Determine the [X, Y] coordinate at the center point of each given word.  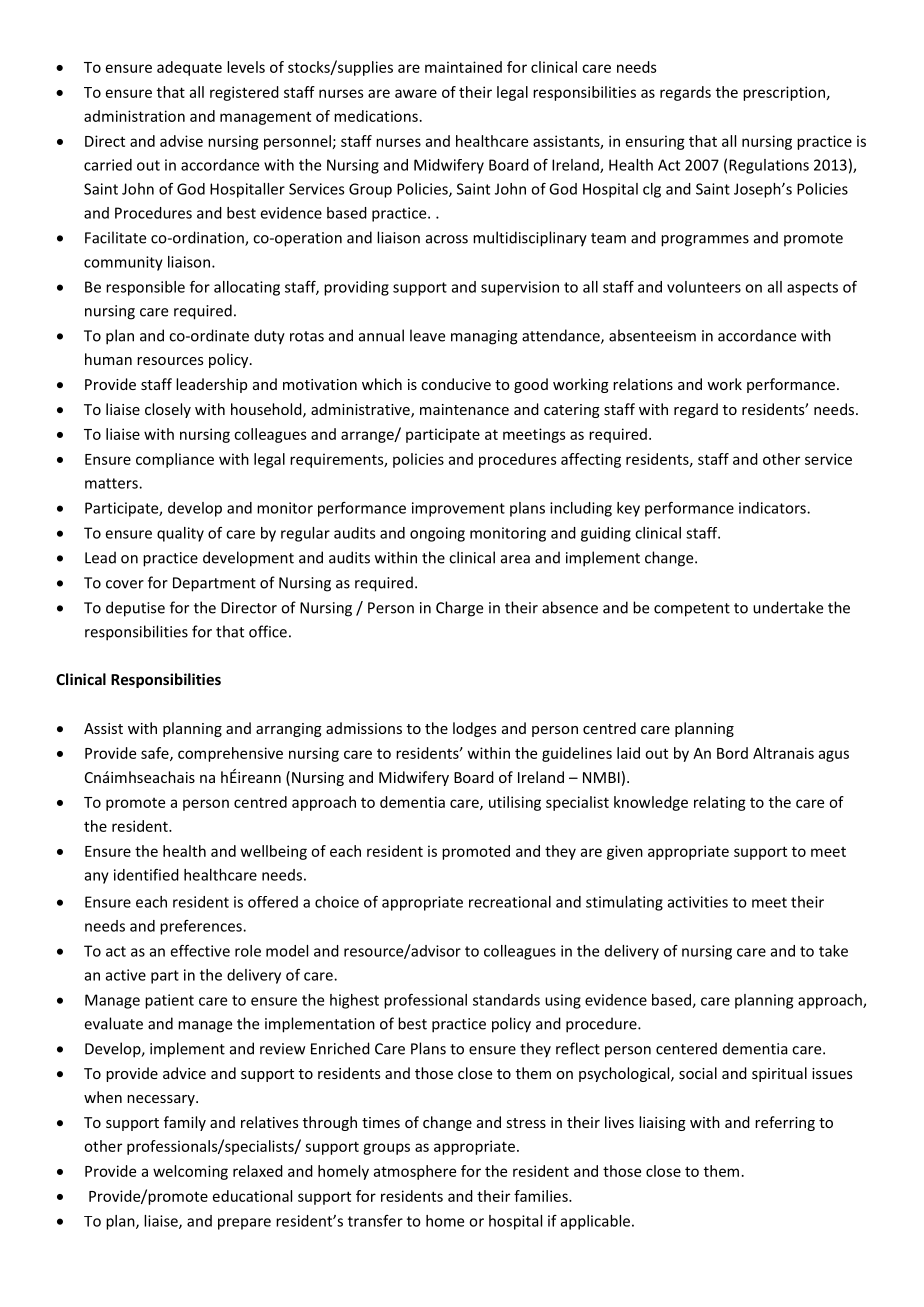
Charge [459, 609]
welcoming [190, 1172]
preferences [202, 927]
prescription [784, 93]
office [268, 631]
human [108, 359]
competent [692, 610]
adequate [189, 68]
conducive [456, 384]
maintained [463, 67]
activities [698, 902]
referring [785, 1123]
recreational [510, 902]
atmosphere [415, 1172]
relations [643, 384]
